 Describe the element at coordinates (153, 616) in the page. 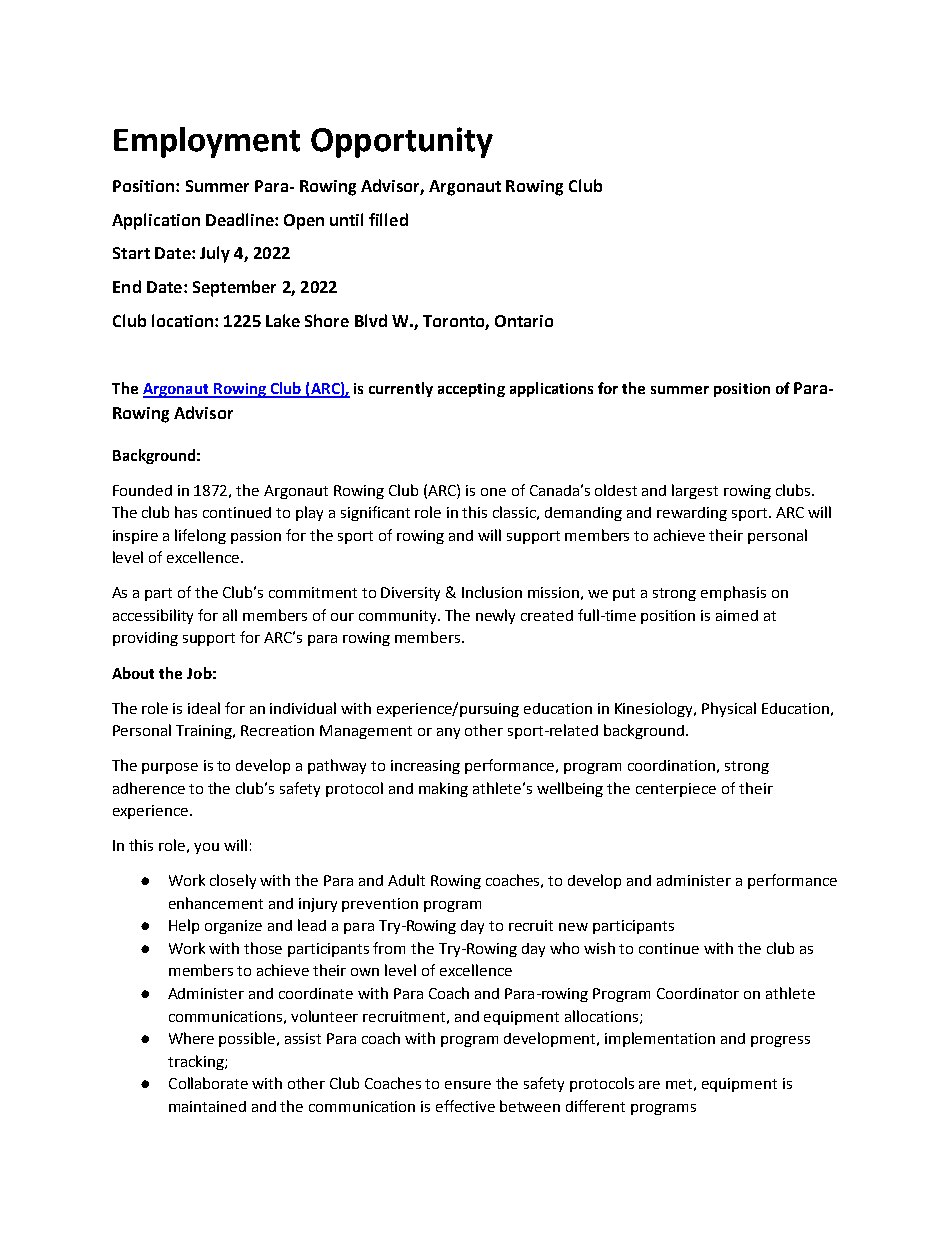

I see `accessibility` at that location.
